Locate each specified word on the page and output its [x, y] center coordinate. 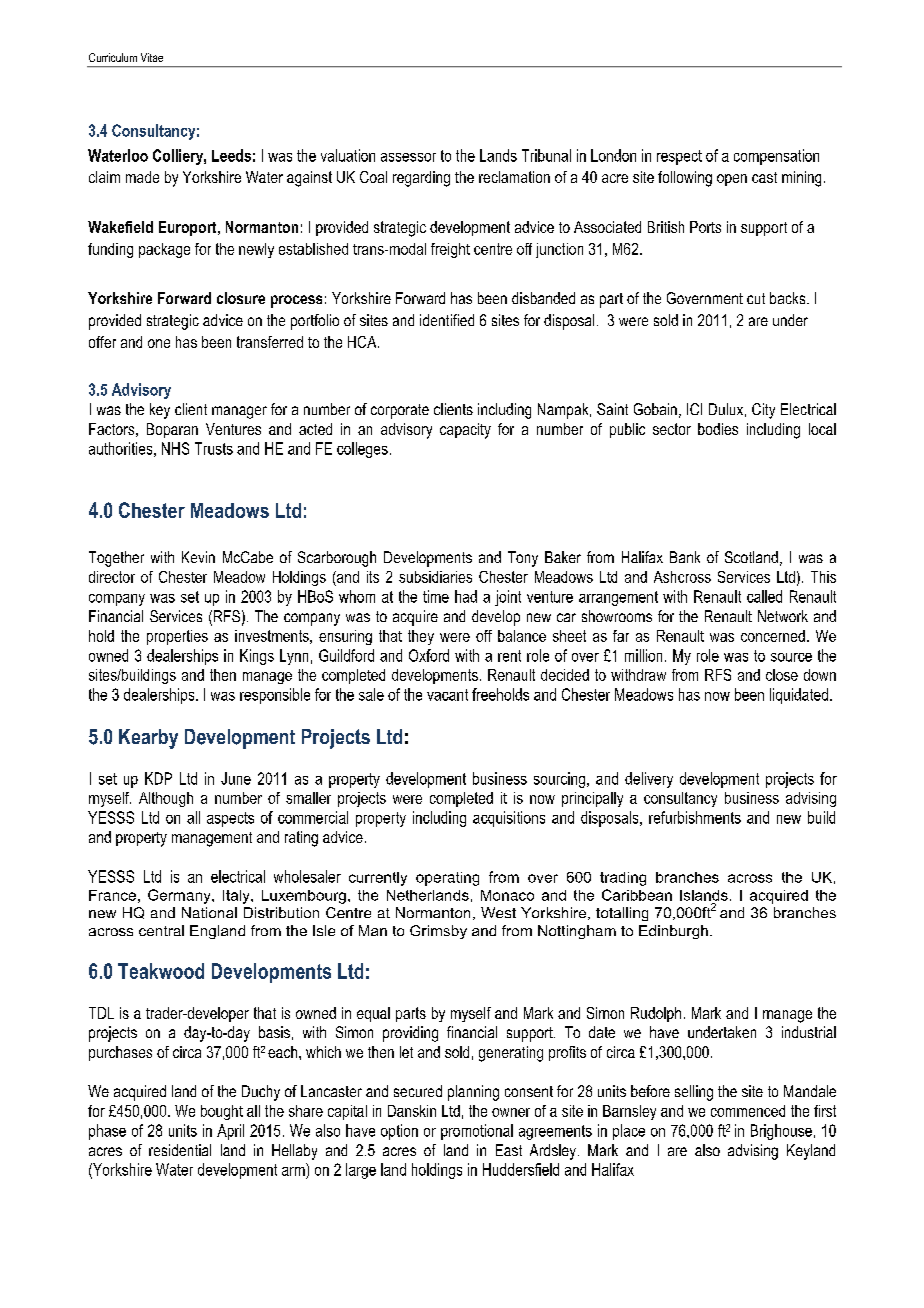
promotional [477, 1132]
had [466, 596]
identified [447, 320]
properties [177, 637]
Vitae [152, 57]
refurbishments [695, 817]
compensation [776, 157]
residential [180, 1150]
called [764, 596]
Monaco [507, 895]
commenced [748, 1111]
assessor [408, 157]
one [159, 343]
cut [756, 298]
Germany [180, 896]
